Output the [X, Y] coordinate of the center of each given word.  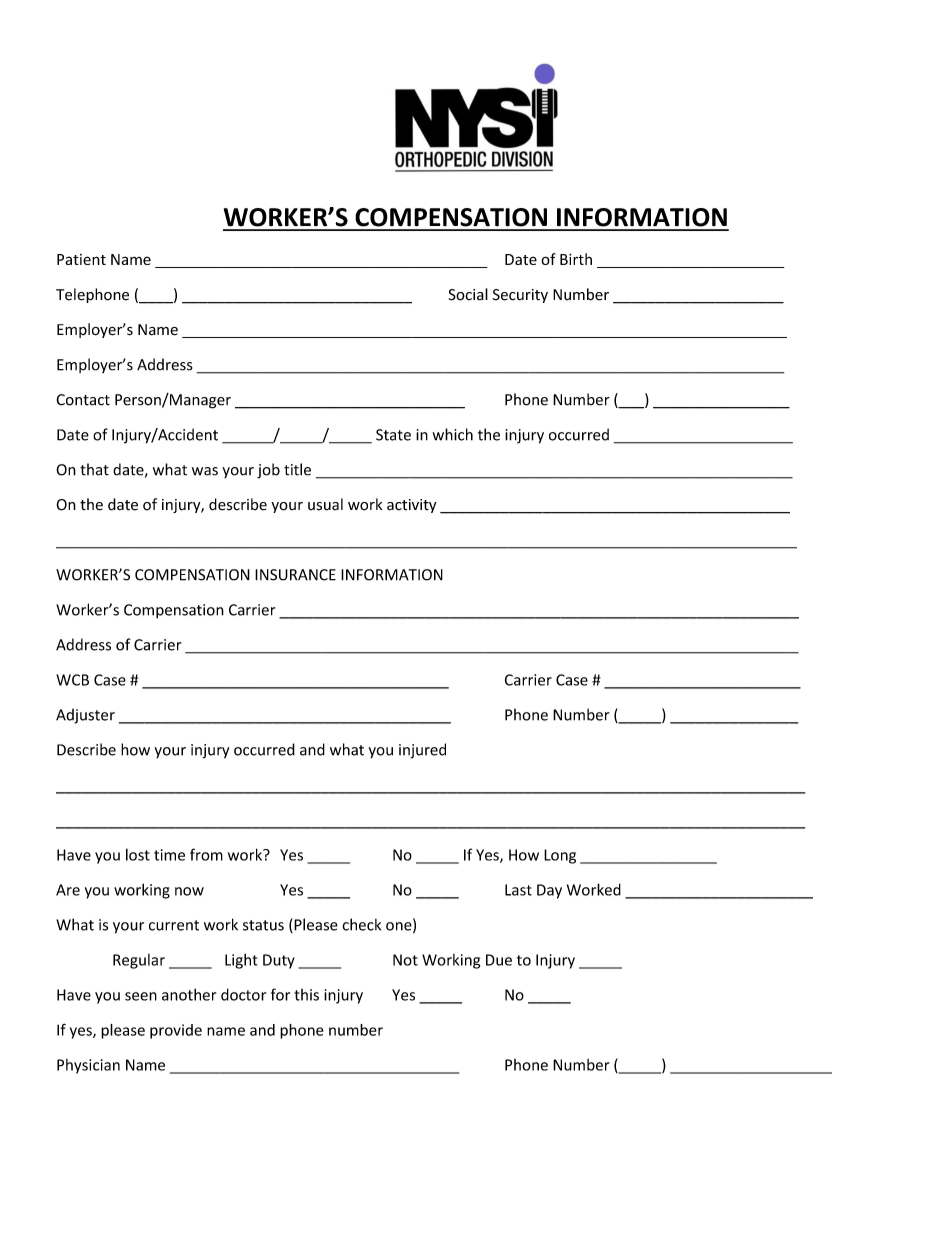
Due [499, 960]
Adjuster [85, 716]
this [306, 995]
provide [176, 1031]
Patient [81, 259]
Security [520, 296]
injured [422, 751]
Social [468, 294]
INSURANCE [295, 575]
